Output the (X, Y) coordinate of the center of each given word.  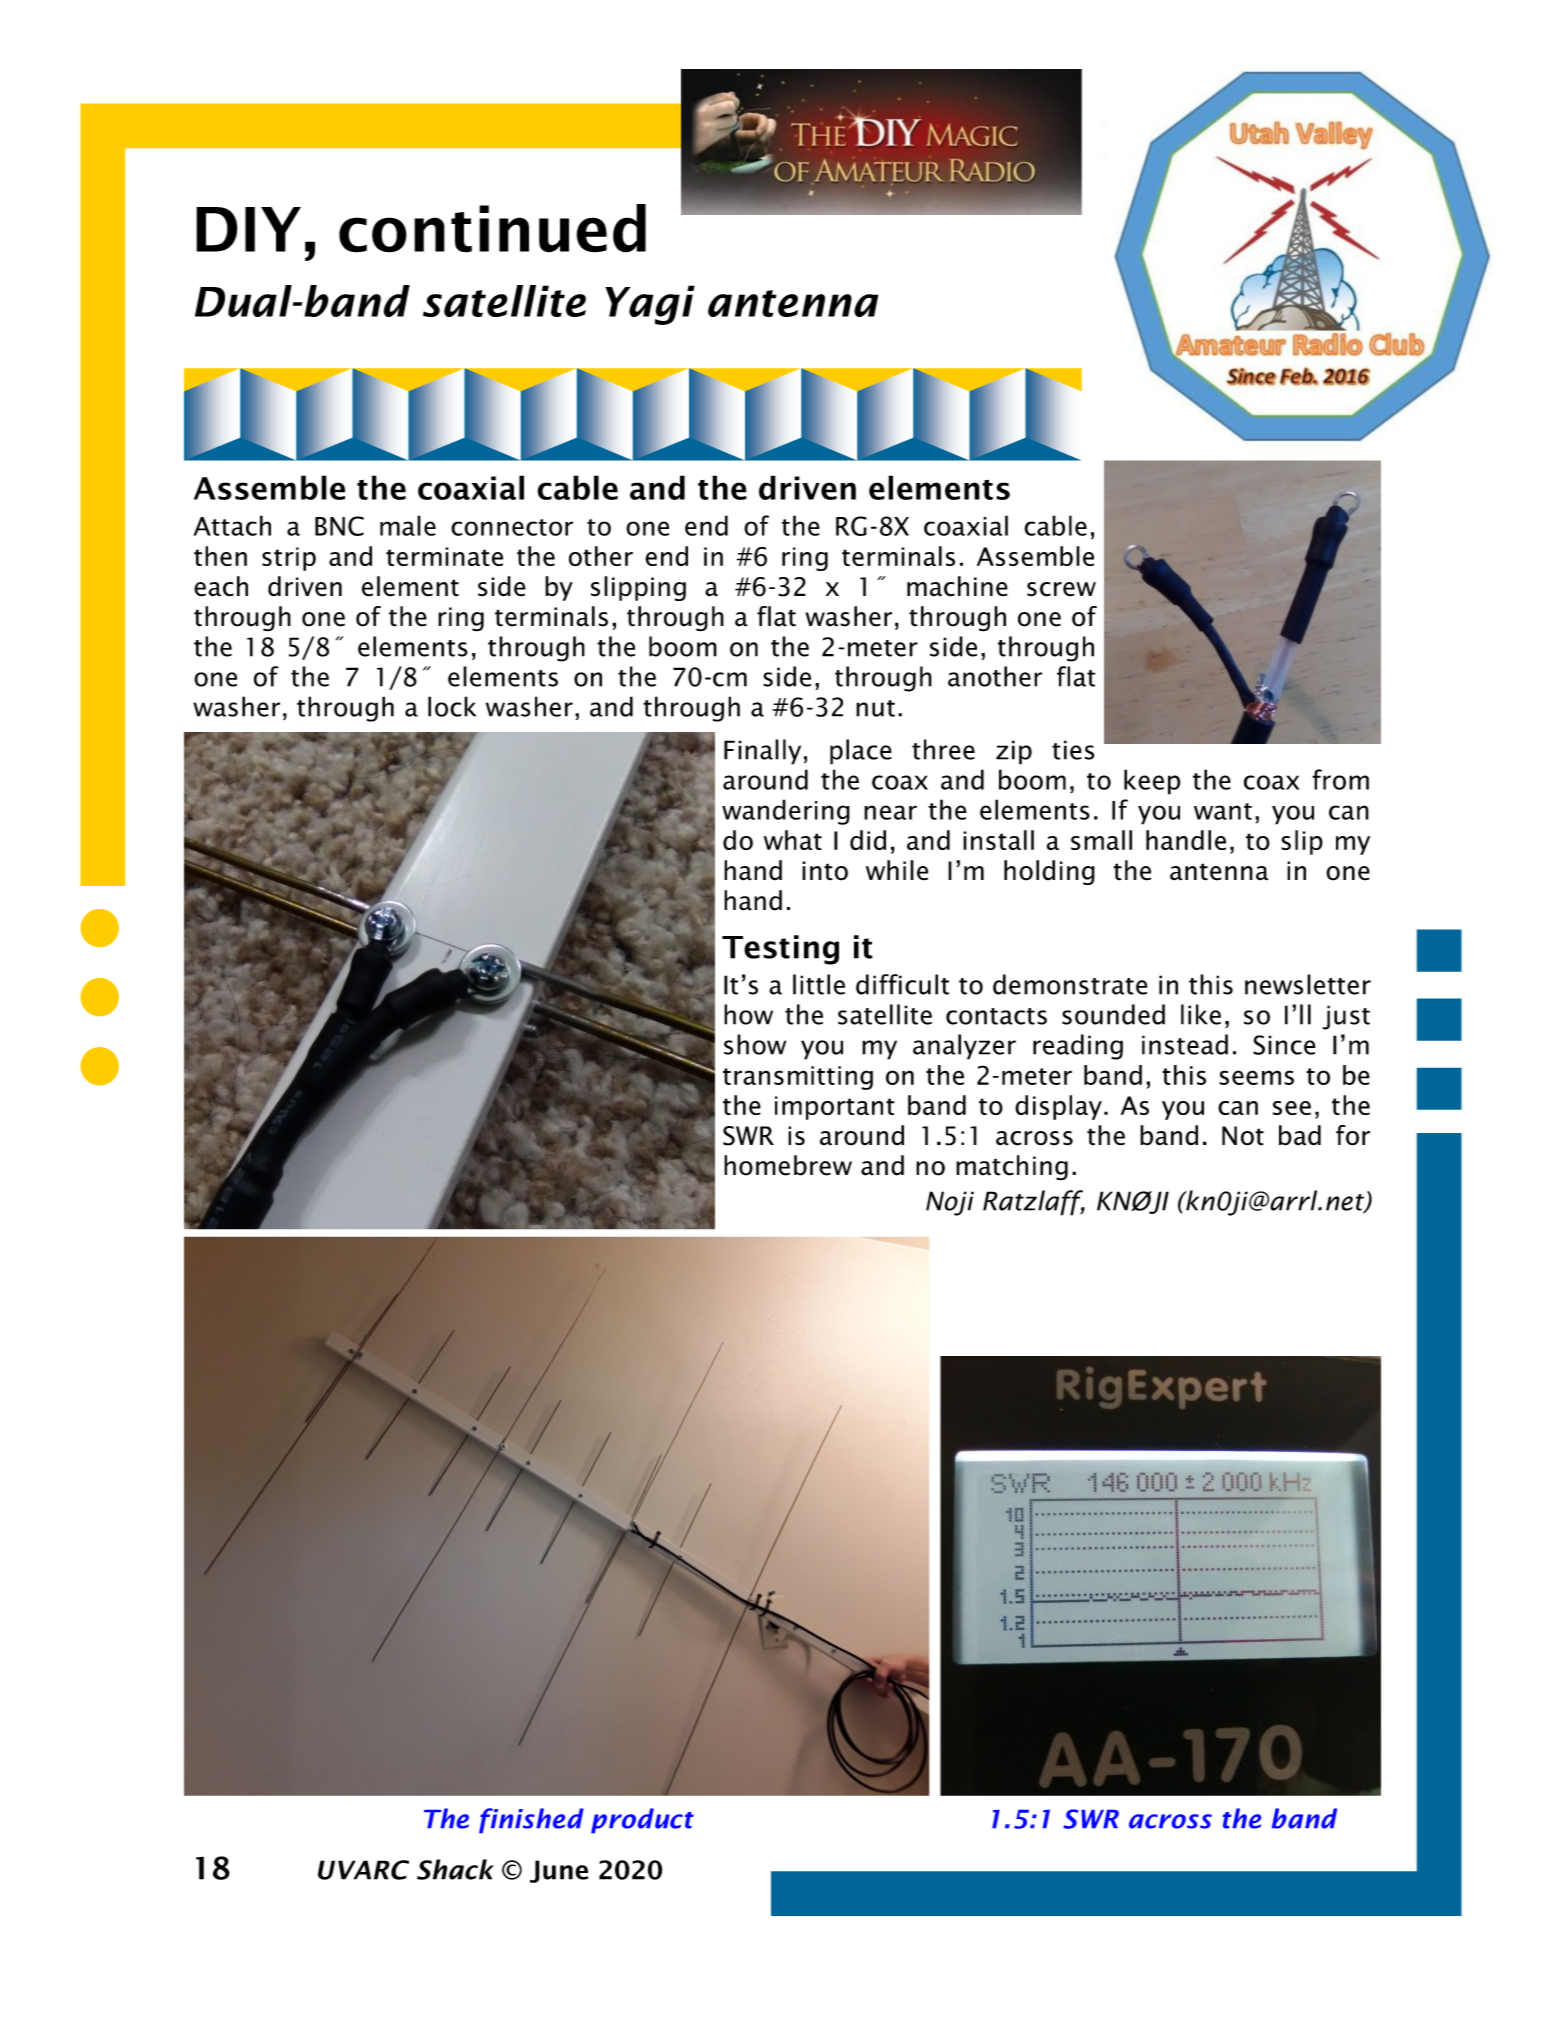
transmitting (798, 1078)
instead (1185, 1044)
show (755, 1044)
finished (531, 1820)
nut (875, 708)
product (642, 1820)
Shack (455, 1869)
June (559, 1871)
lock (452, 706)
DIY (248, 229)
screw (1061, 589)
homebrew (788, 1165)
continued (492, 228)
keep (1152, 782)
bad (1300, 1135)
